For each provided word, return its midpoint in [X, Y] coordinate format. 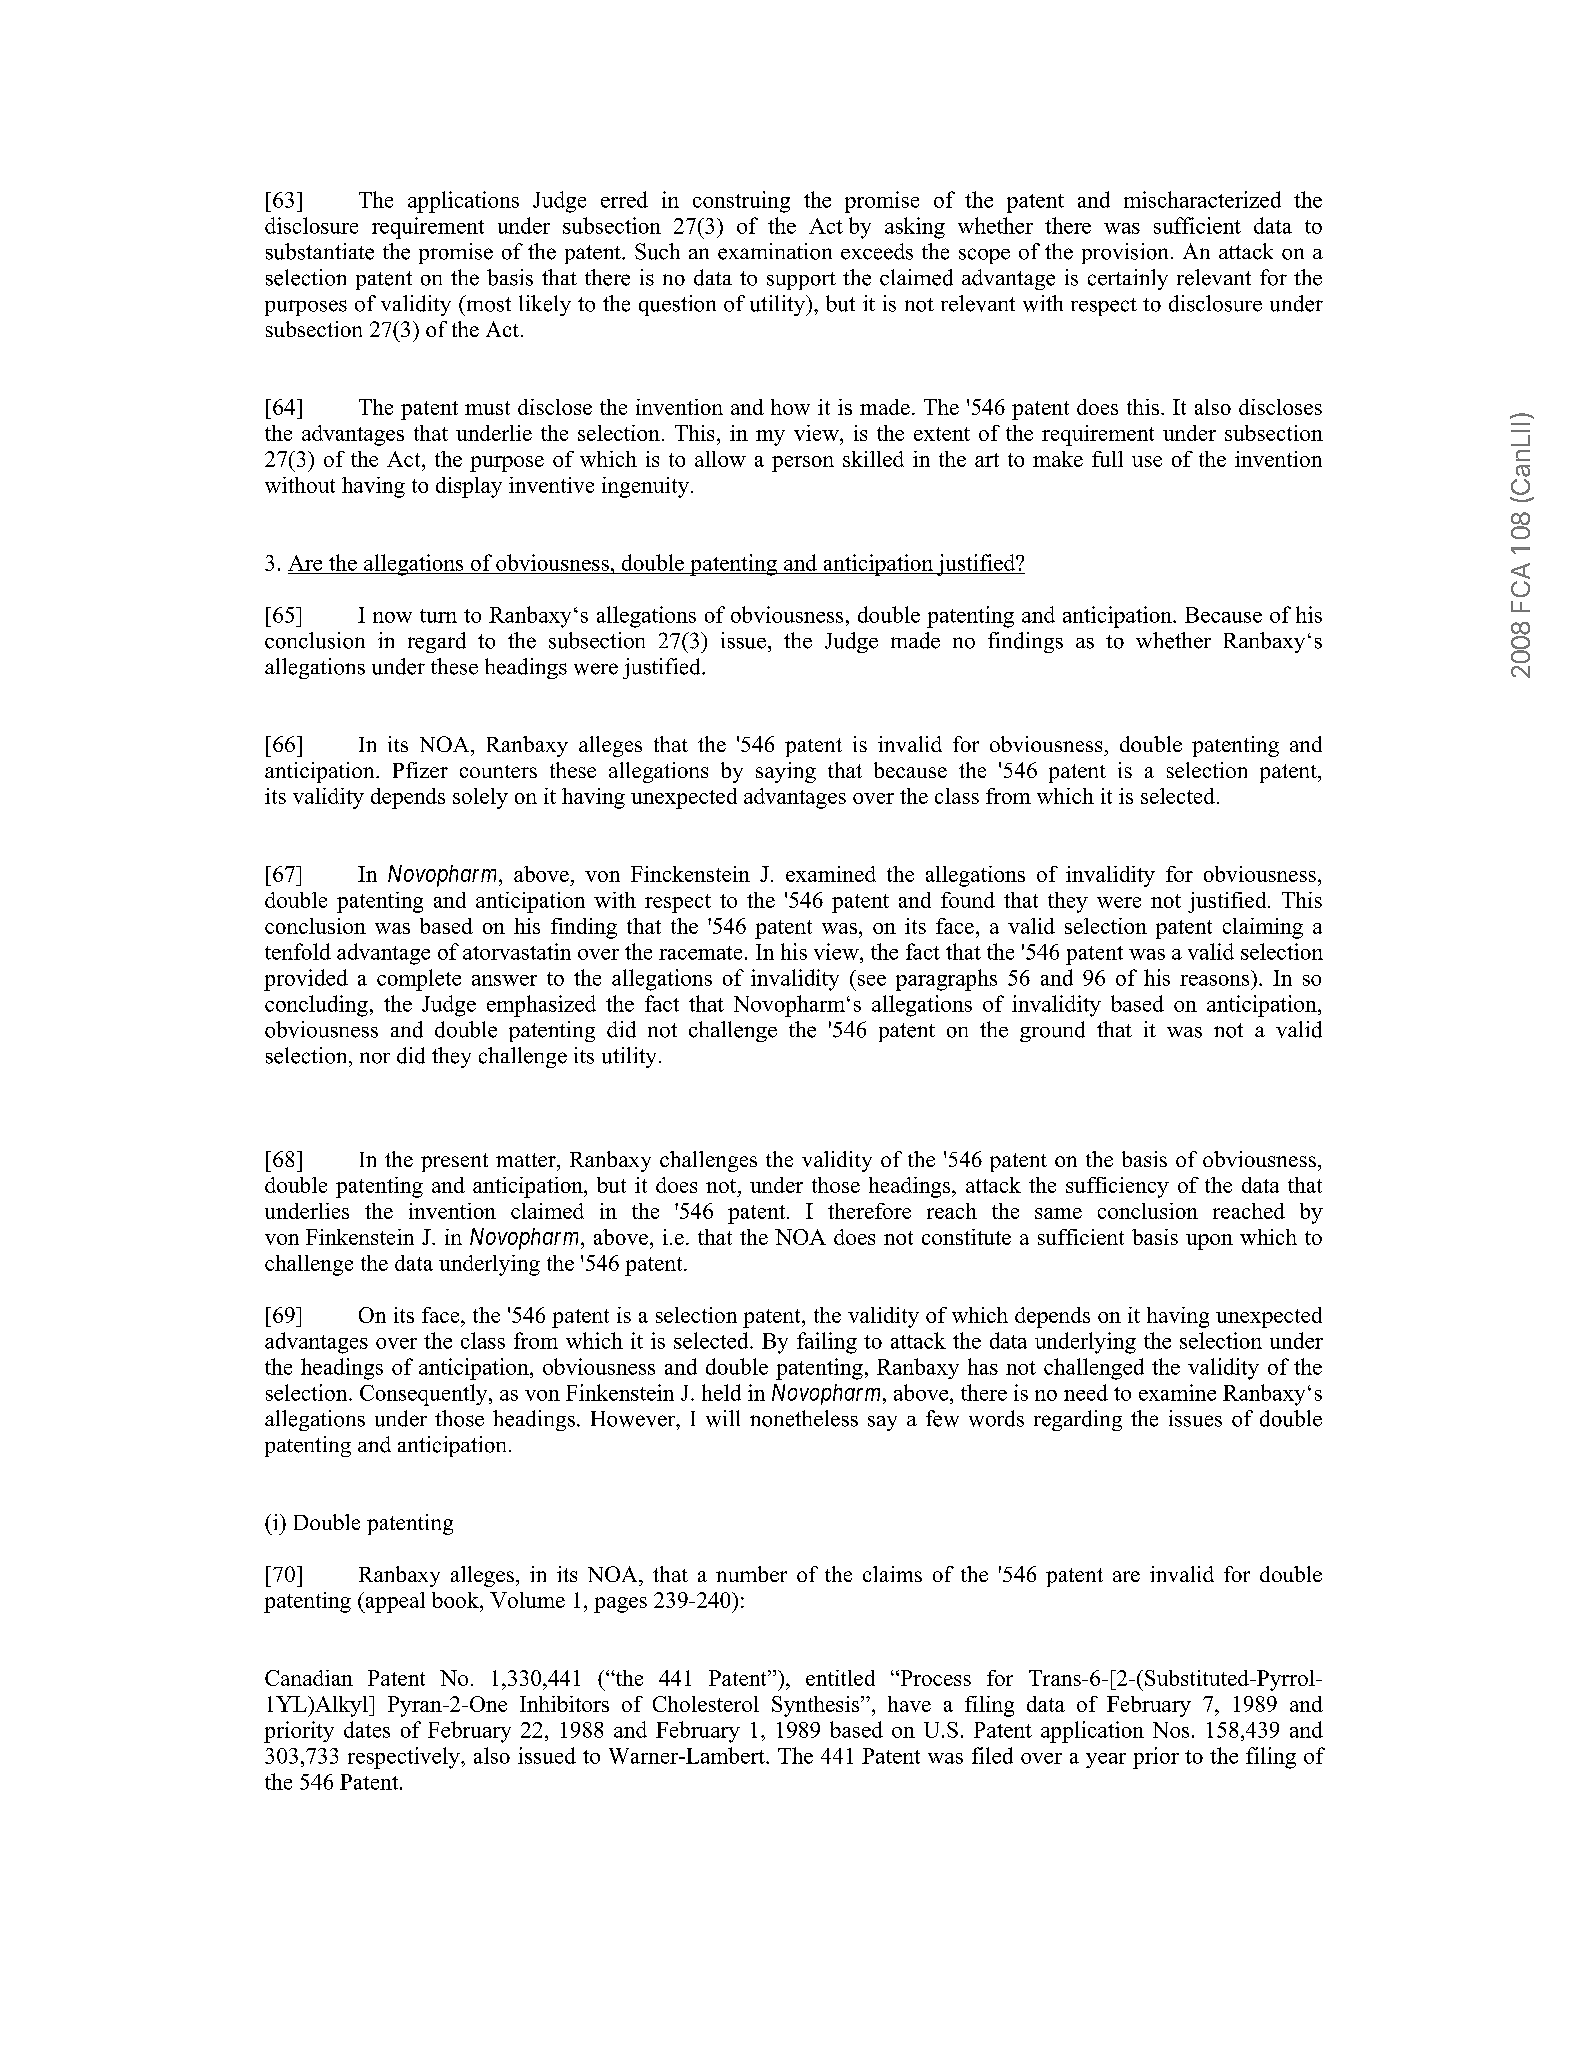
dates [367, 1729]
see [872, 980]
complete [419, 980]
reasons [1214, 980]
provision [1125, 253]
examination [775, 251]
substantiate [320, 251]
